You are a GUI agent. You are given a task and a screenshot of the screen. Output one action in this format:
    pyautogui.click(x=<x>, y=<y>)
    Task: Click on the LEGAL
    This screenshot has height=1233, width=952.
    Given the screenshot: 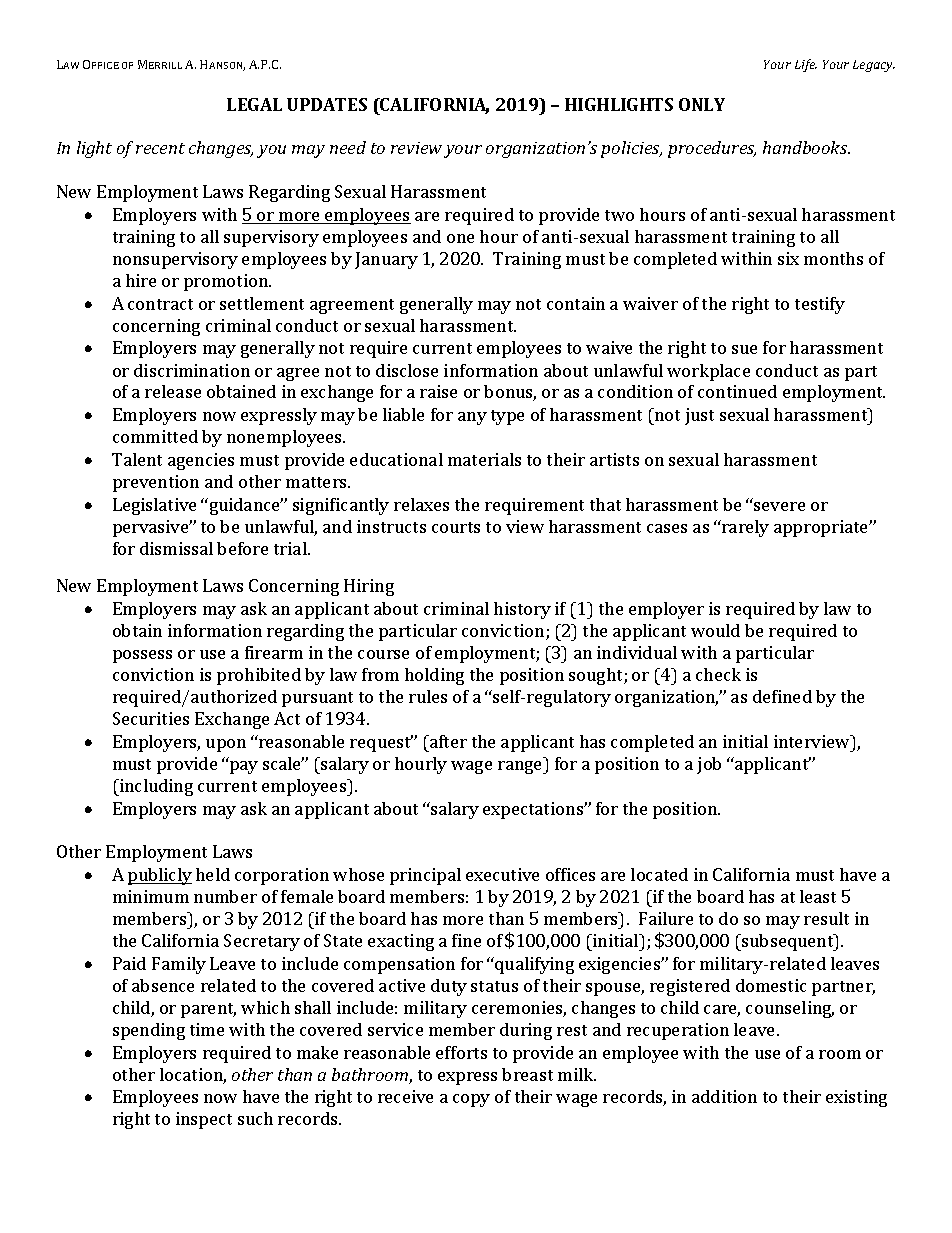 What is the action you would take?
    pyautogui.click(x=254, y=104)
